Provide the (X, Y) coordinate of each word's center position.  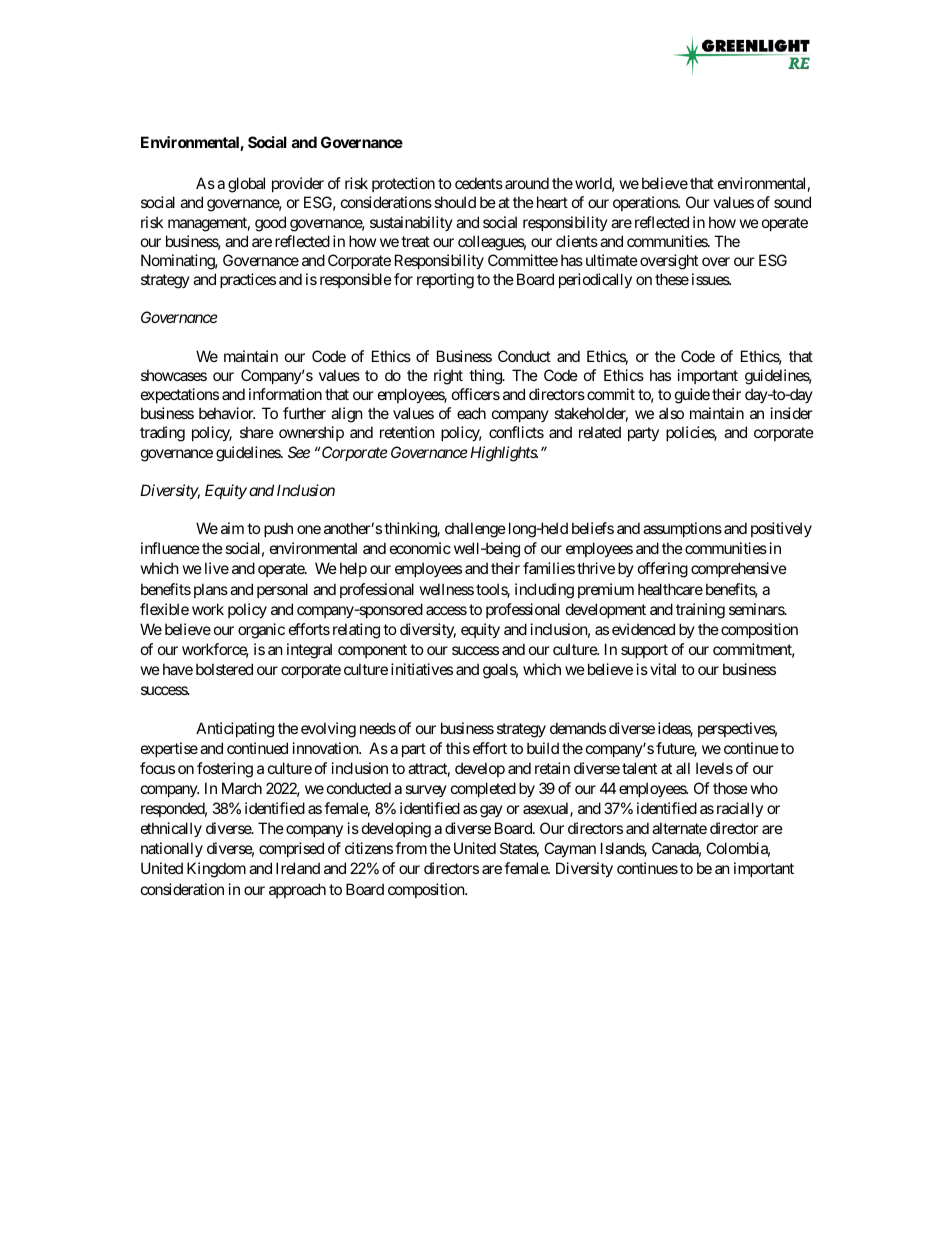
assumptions (682, 529)
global (246, 185)
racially (740, 809)
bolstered (224, 669)
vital (663, 669)
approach (297, 890)
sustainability (411, 223)
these (672, 279)
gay (491, 811)
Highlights (504, 454)
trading (162, 434)
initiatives (422, 669)
